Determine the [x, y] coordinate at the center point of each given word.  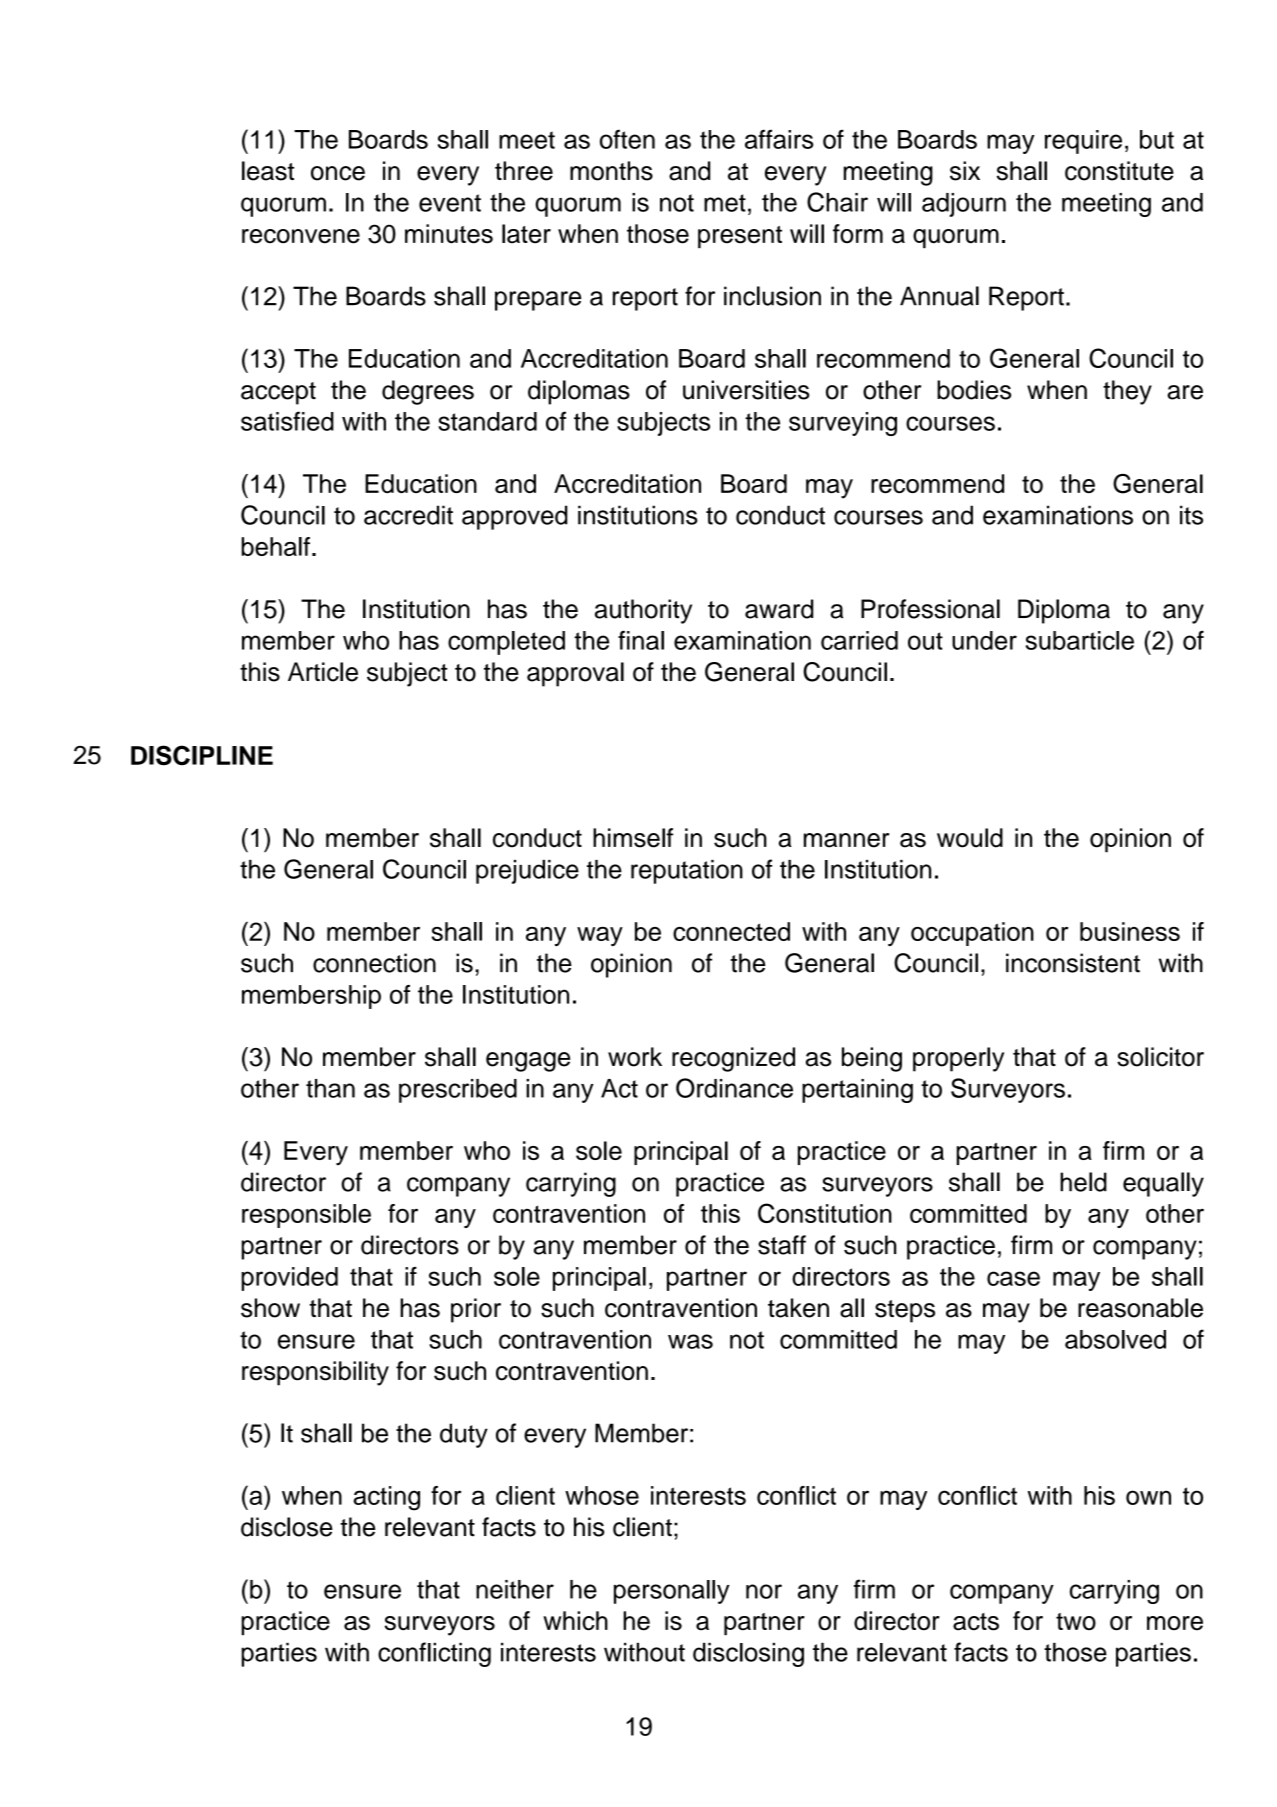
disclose [287, 1527]
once [338, 173]
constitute [1119, 171]
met [725, 203]
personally [672, 1592]
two [1076, 1622]
